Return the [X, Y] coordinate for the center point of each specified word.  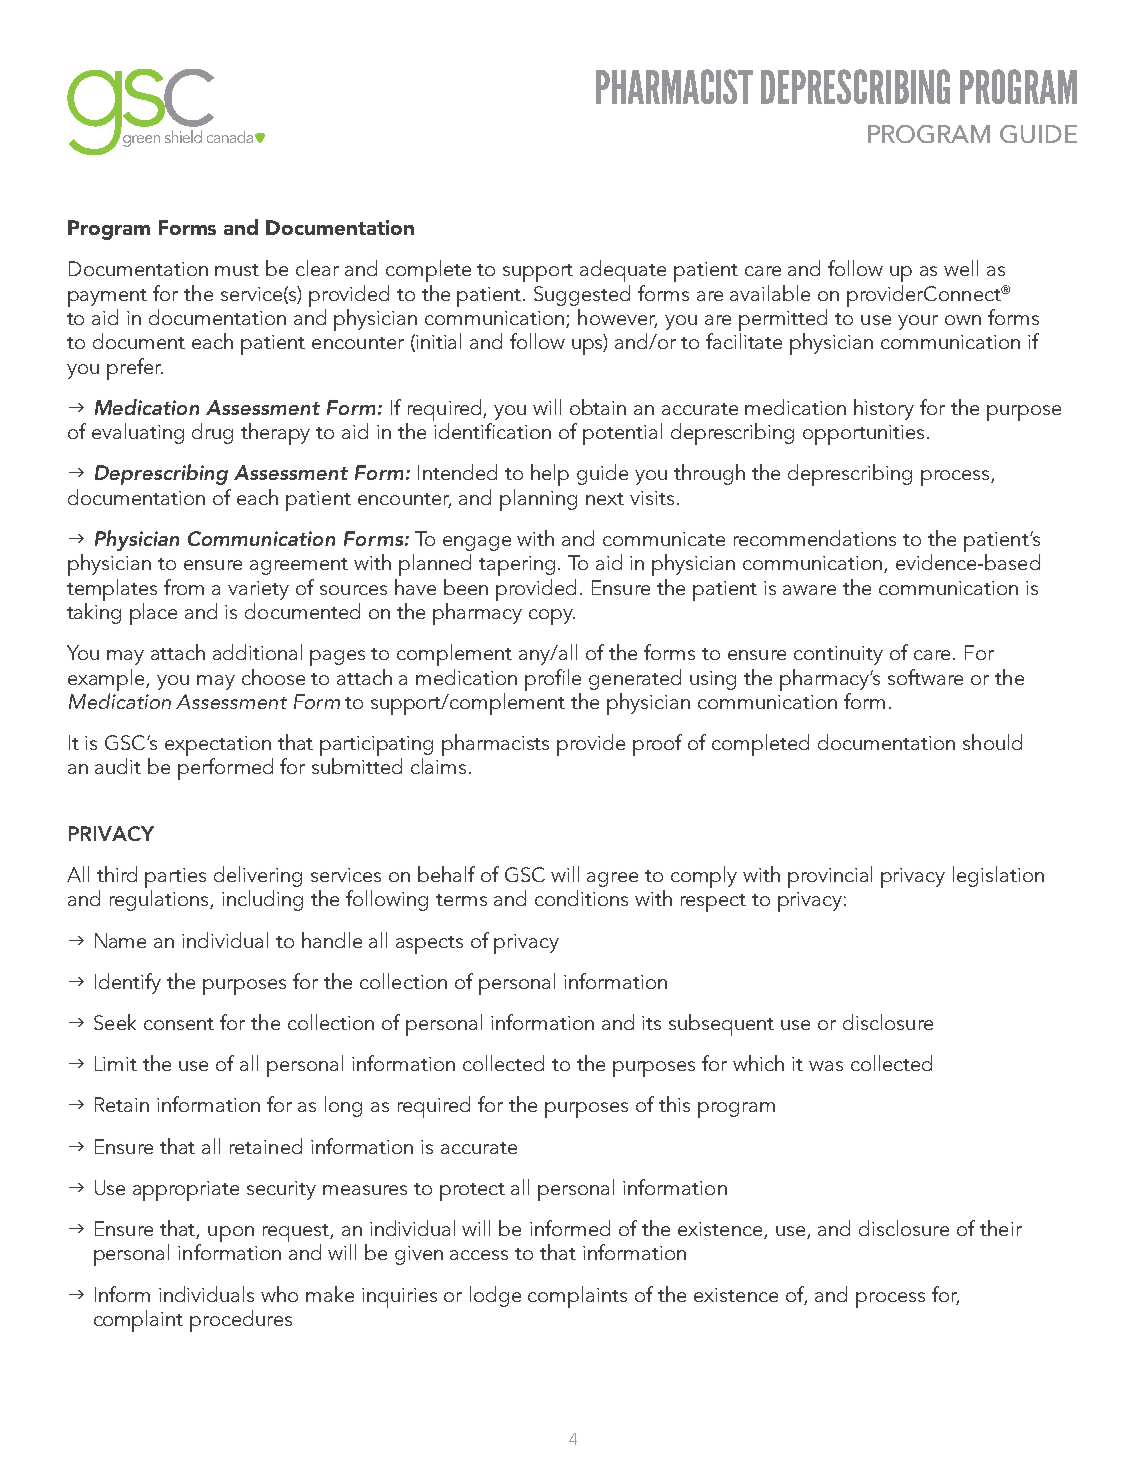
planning [538, 500]
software [925, 677]
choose [273, 677]
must [237, 270]
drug [212, 433]
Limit [116, 1063]
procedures [241, 1321]
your [918, 322]
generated [635, 679]
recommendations [815, 538]
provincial [830, 877]
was [826, 1066]
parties [175, 879]
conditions [581, 898]
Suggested [582, 295]
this [674, 1104]
